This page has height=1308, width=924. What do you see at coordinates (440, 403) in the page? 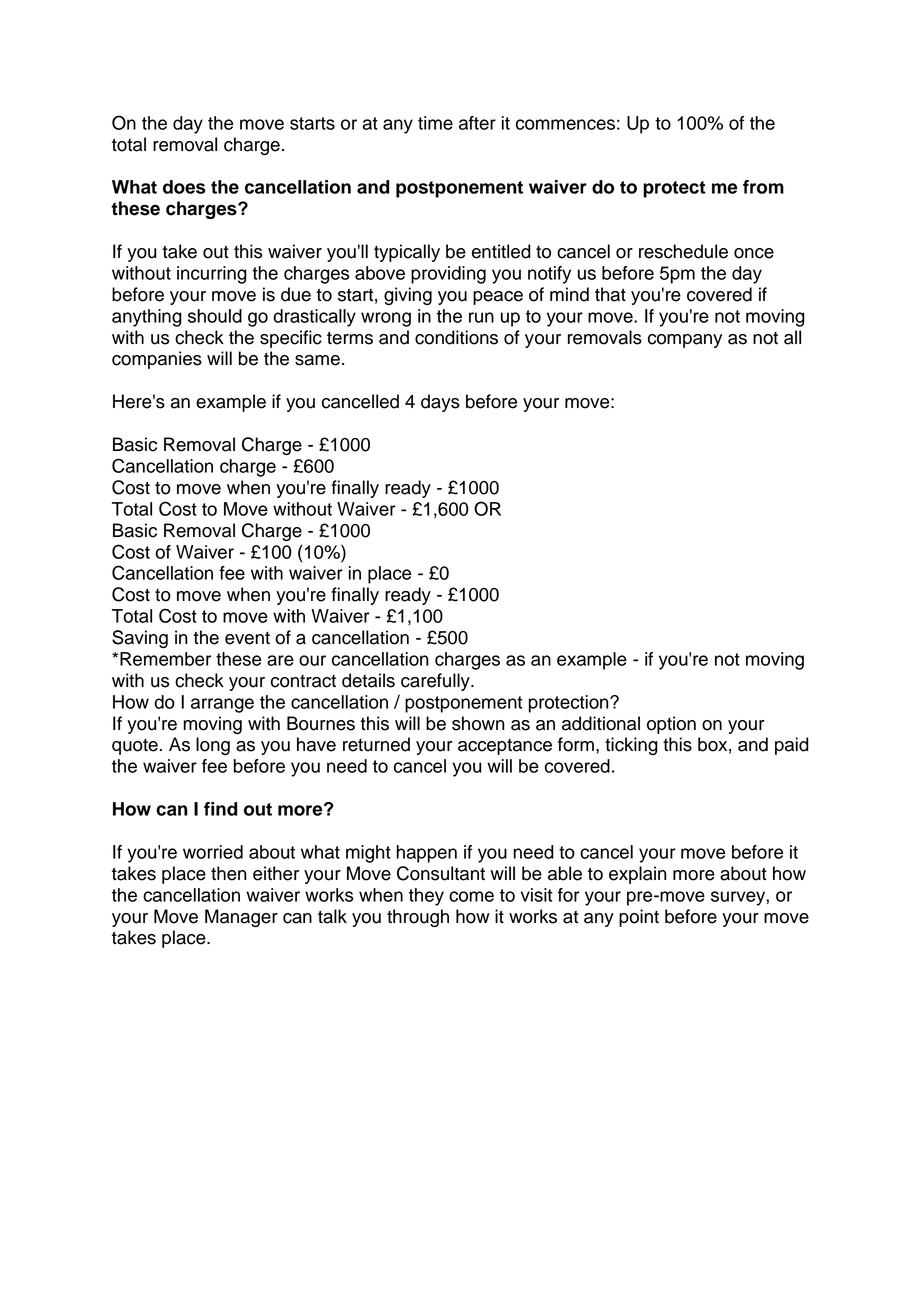
I see `days` at bounding box center [440, 403].
